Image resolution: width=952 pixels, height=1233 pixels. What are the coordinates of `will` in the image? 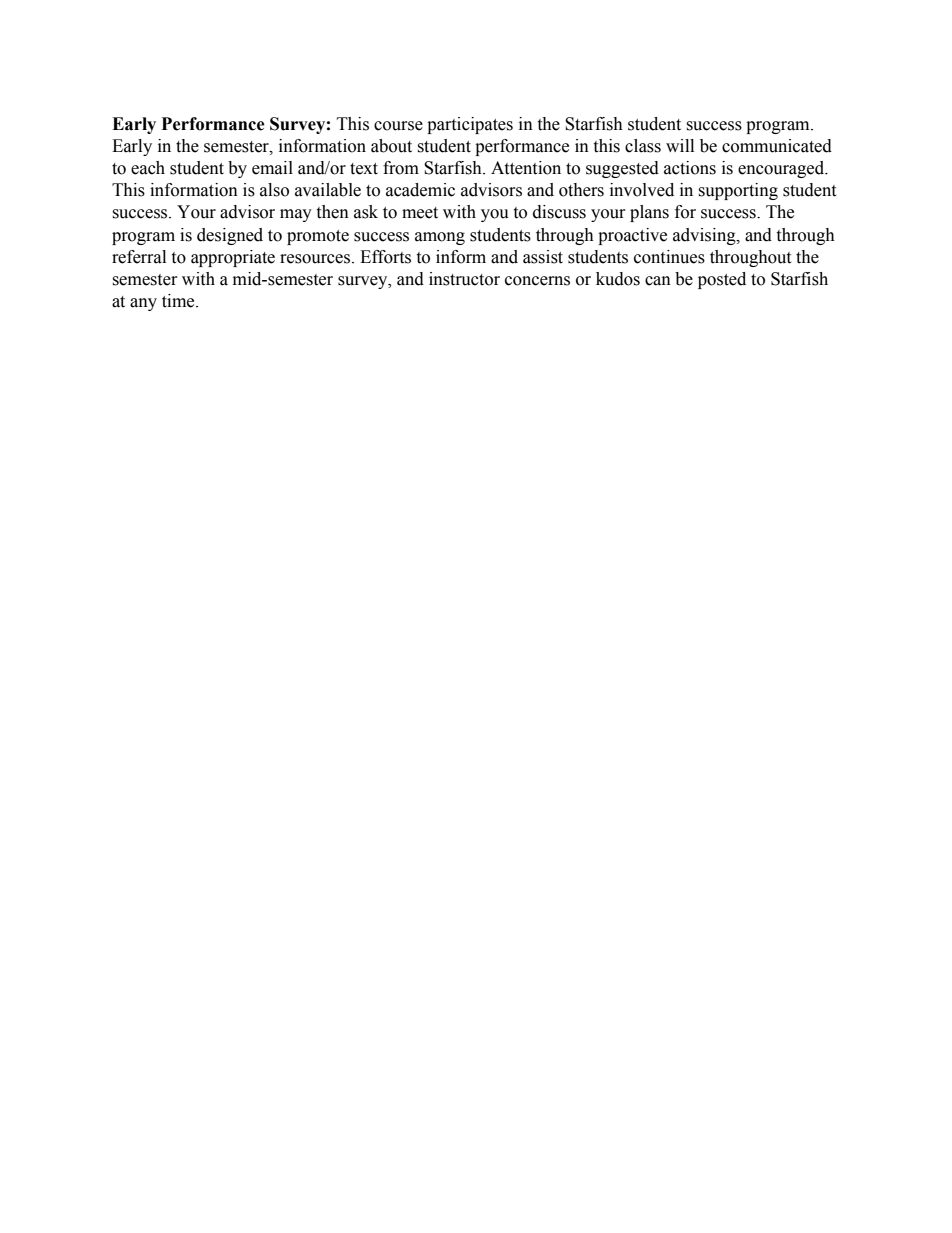 It's located at (680, 145).
